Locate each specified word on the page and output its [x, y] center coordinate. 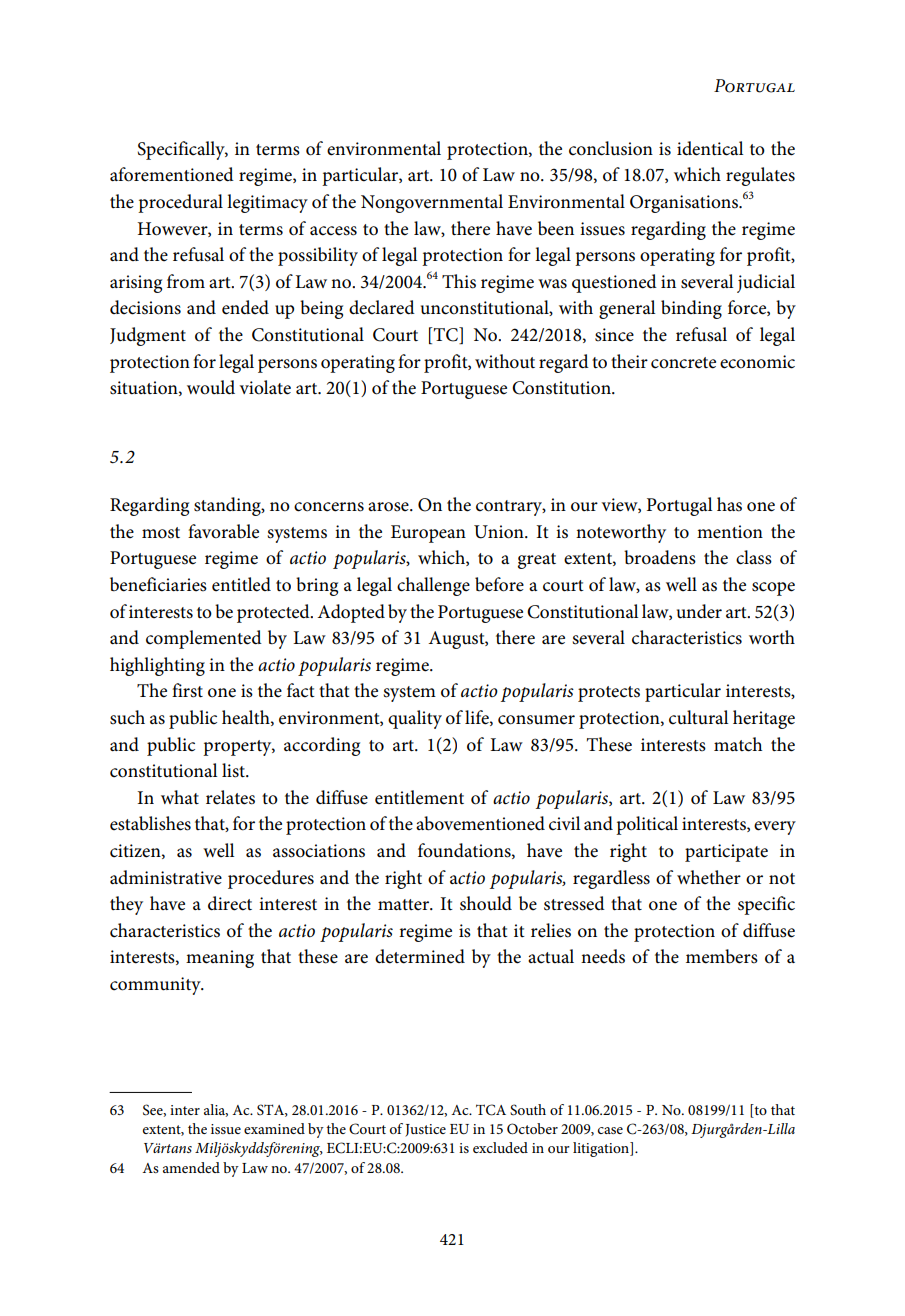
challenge [433, 586]
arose [389, 507]
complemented [204, 639]
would [211, 387]
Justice [425, 1130]
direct [230, 903]
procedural [180, 203]
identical [710, 148]
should [486, 903]
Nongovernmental [432, 203]
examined [274, 1128]
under [699, 611]
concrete [683, 363]
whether [709, 877]
